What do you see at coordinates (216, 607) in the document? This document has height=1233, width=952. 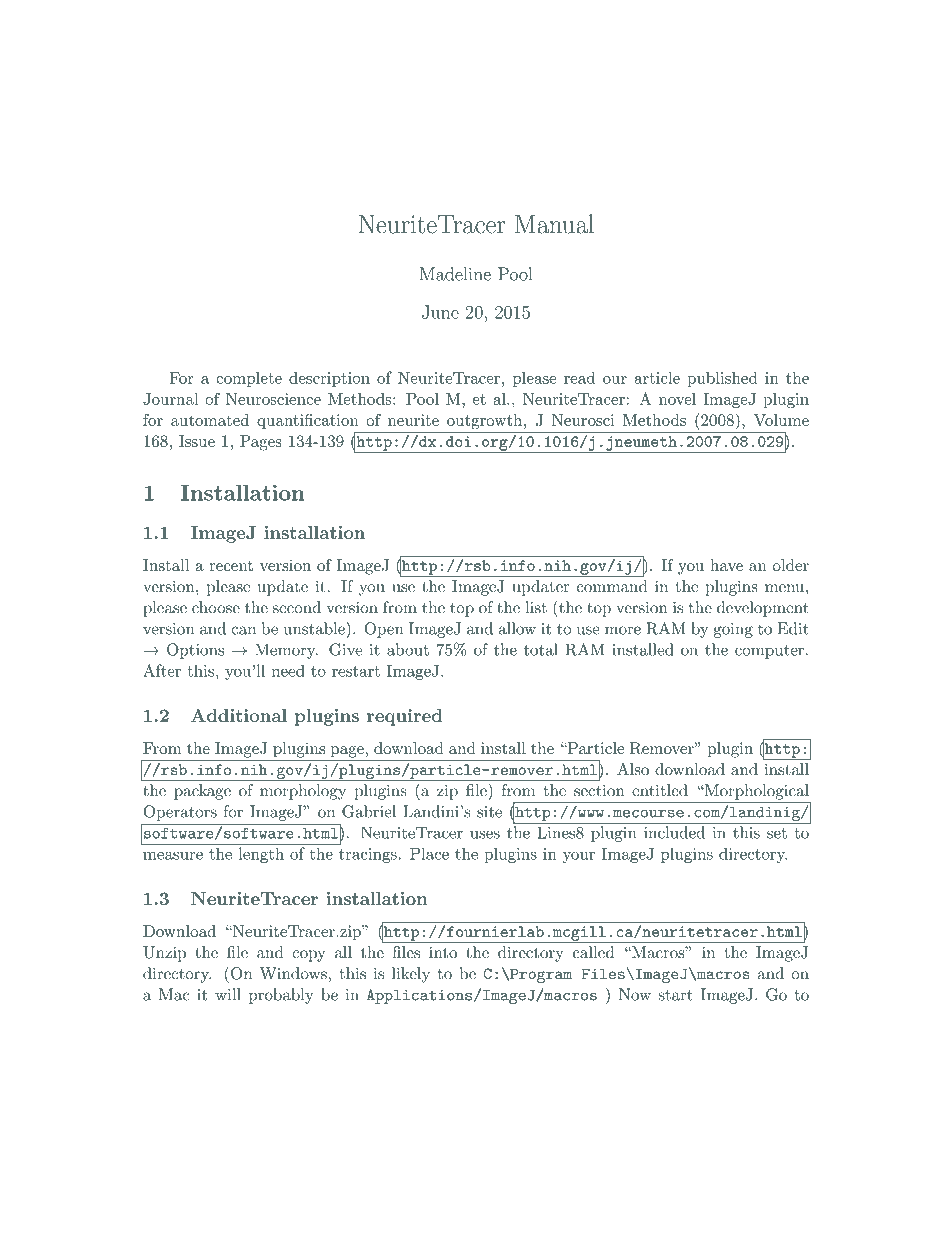 I see `choose` at bounding box center [216, 607].
